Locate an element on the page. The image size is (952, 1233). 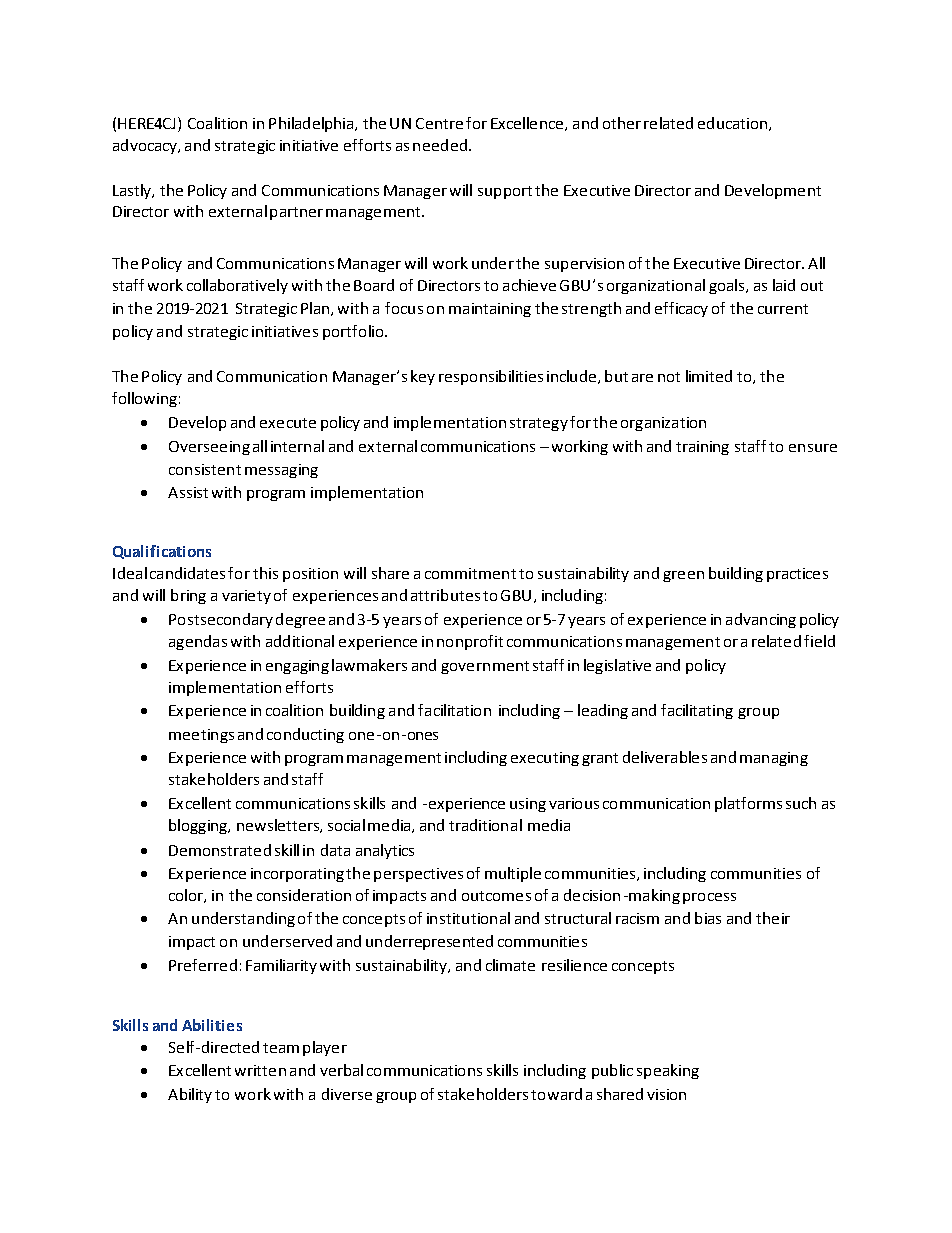
needed is located at coordinates (440, 145).
